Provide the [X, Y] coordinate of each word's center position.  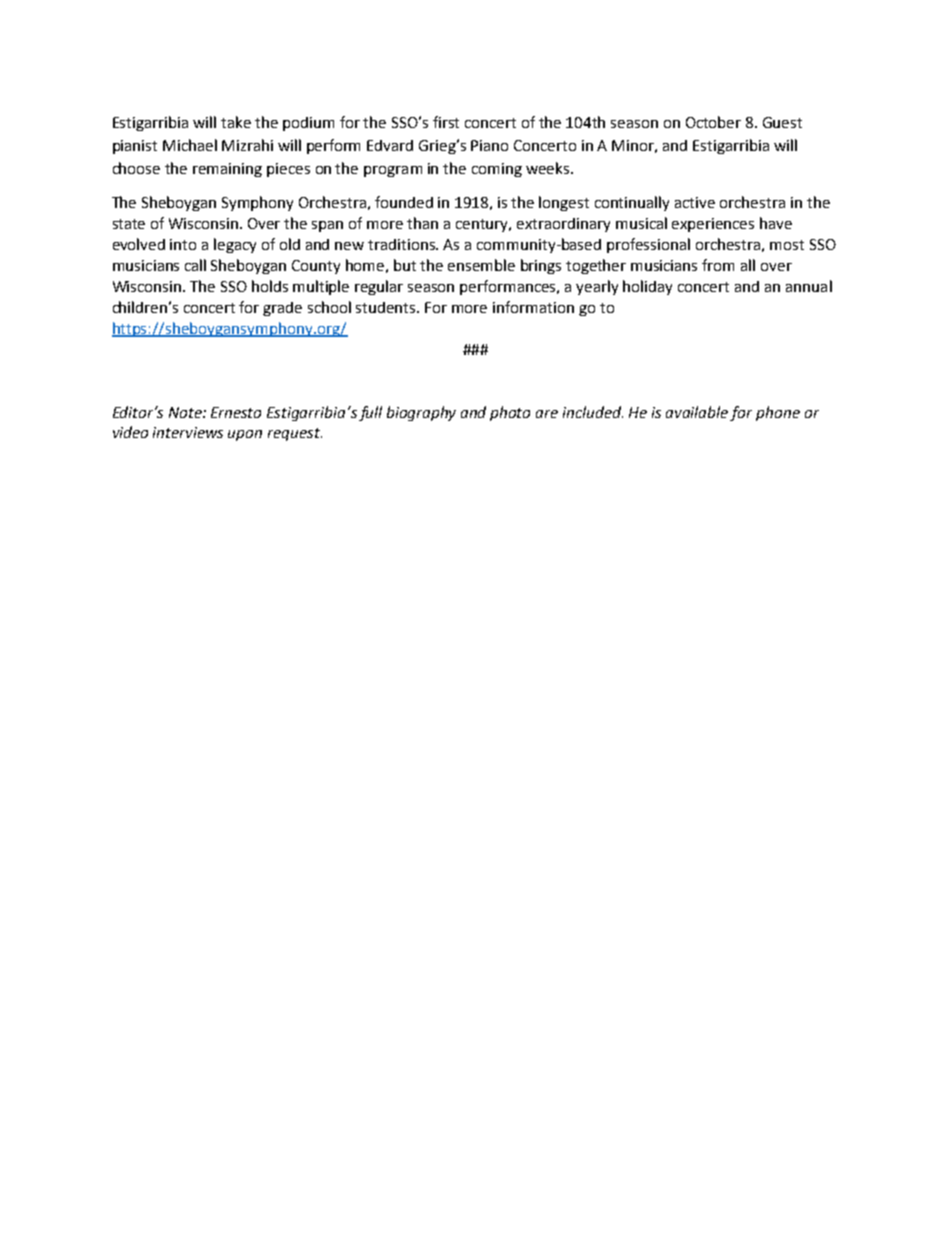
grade [282, 309]
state [129, 224]
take [236, 122]
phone [778, 413]
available [697, 412]
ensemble [481, 265]
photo [510, 413]
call [195, 265]
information [533, 307]
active [695, 202]
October [713, 122]
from [718, 265]
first [446, 122]
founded [404, 202]
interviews [188, 432]
